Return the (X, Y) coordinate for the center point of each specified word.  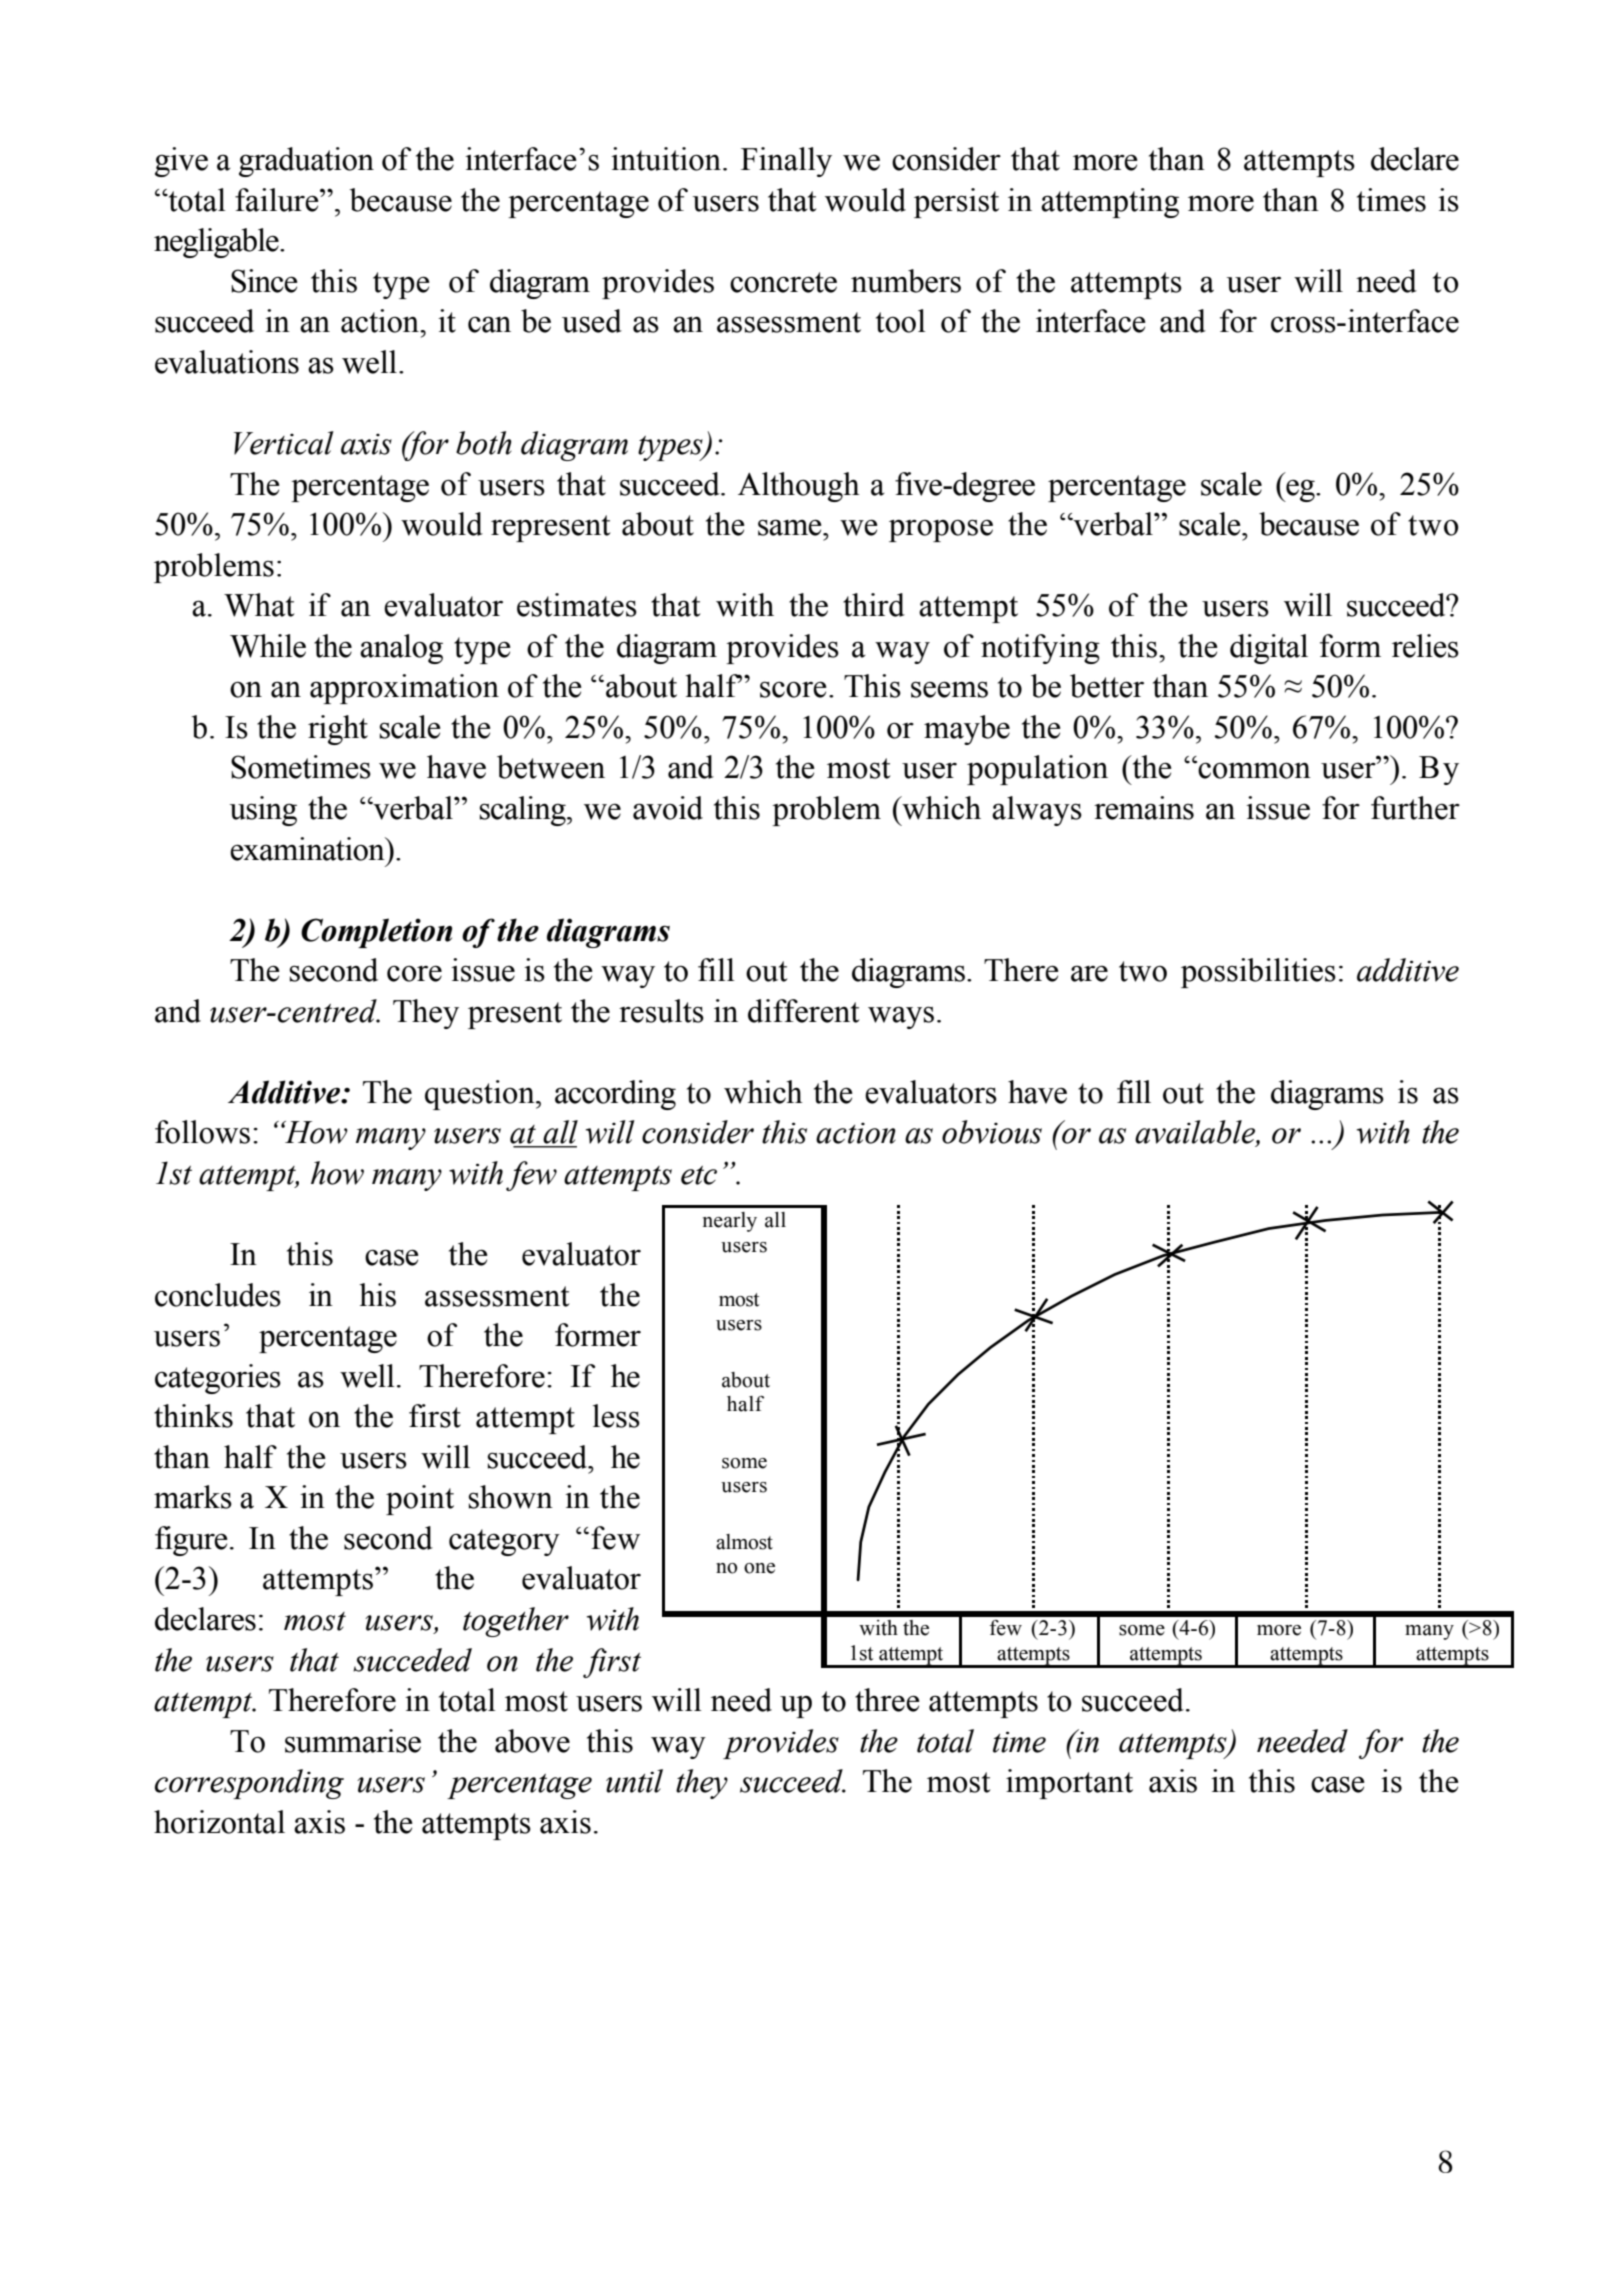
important (1069, 1784)
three (887, 1700)
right (338, 730)
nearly (730, 1222)
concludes (218, 1295)
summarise (353, 1741)
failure (278, 200)
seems (949, 689)
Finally (786, 162)
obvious (992, 1132)
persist (956, 203)
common (1254, 771)
